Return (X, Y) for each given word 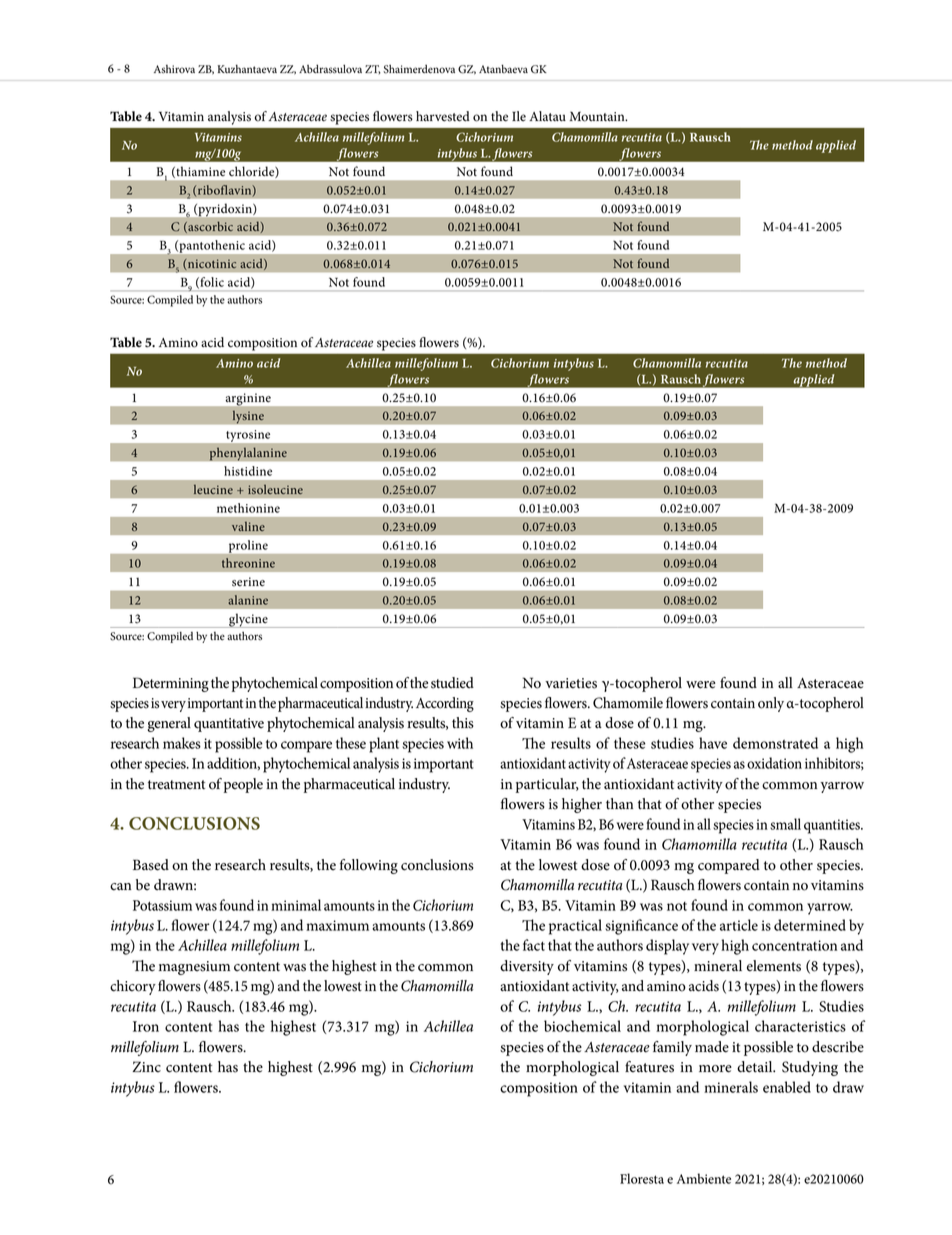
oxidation (774, 763)
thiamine (199, 172)
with (460, 743)
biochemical (582, 1026)
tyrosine (248, 436)
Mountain (598, 116)
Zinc (146, 1066)
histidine (248, 471)
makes (182, 743)
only (771, 704)
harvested (443, 116)
